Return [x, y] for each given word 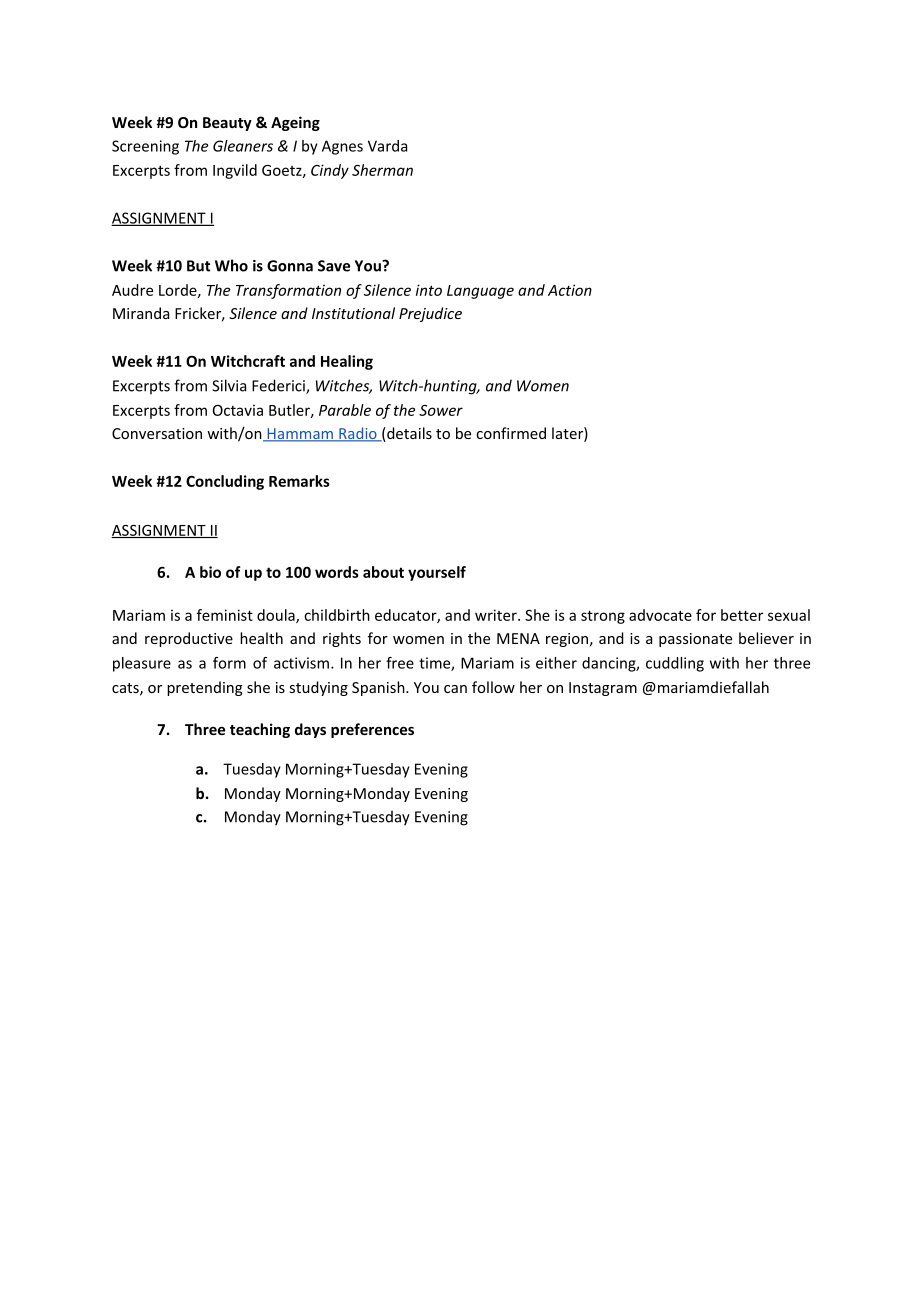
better [742, 615]
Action [570, 290]
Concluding [225, 482]
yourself [437, 573]
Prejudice [430, 314]
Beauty [227, 124]
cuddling [675, 664]
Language [480, 292]
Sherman [382, 170]
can [455, 689]
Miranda [141, 313]
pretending [205, 688]
